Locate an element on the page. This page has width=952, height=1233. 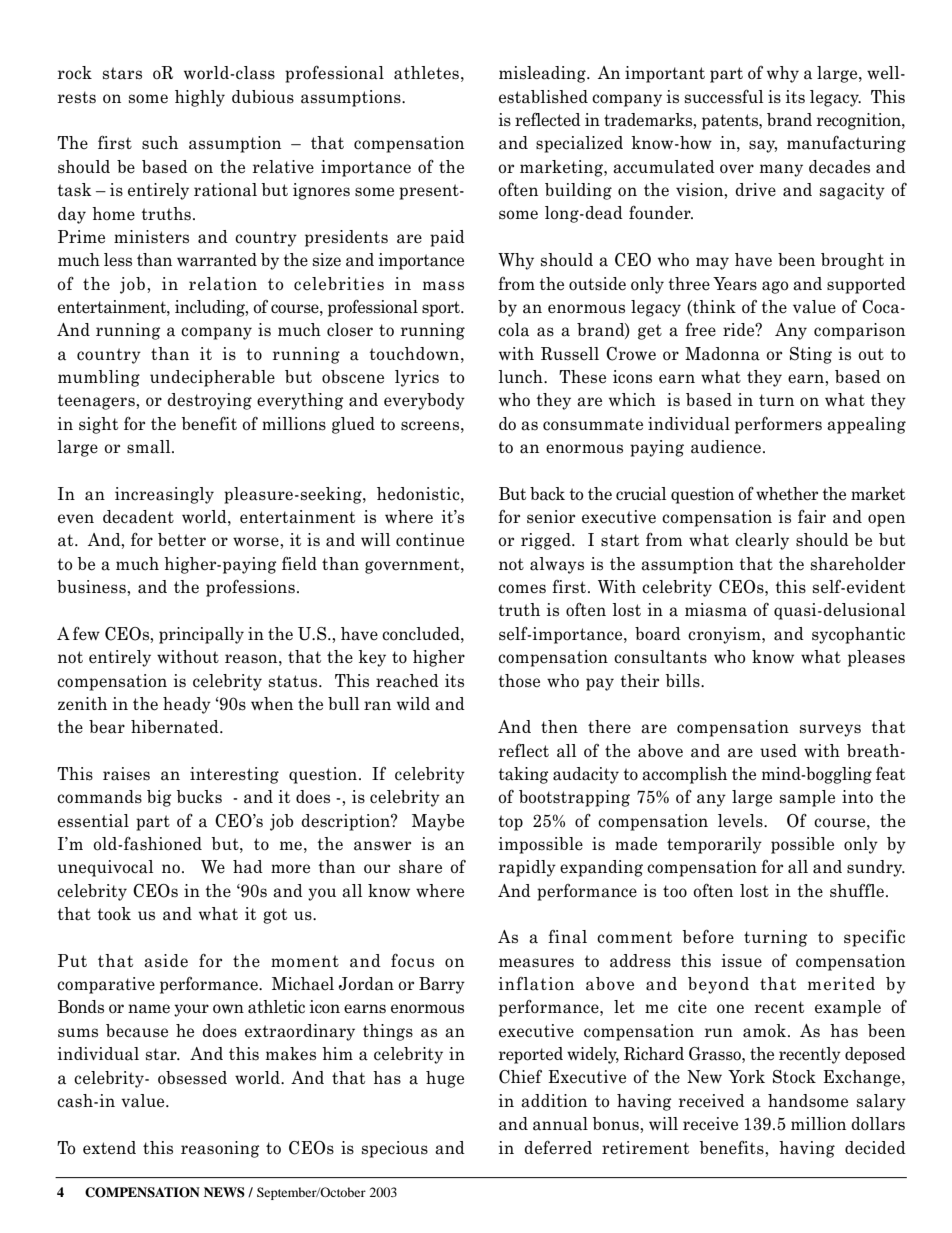
principally is located at coordinates (201, 635).
